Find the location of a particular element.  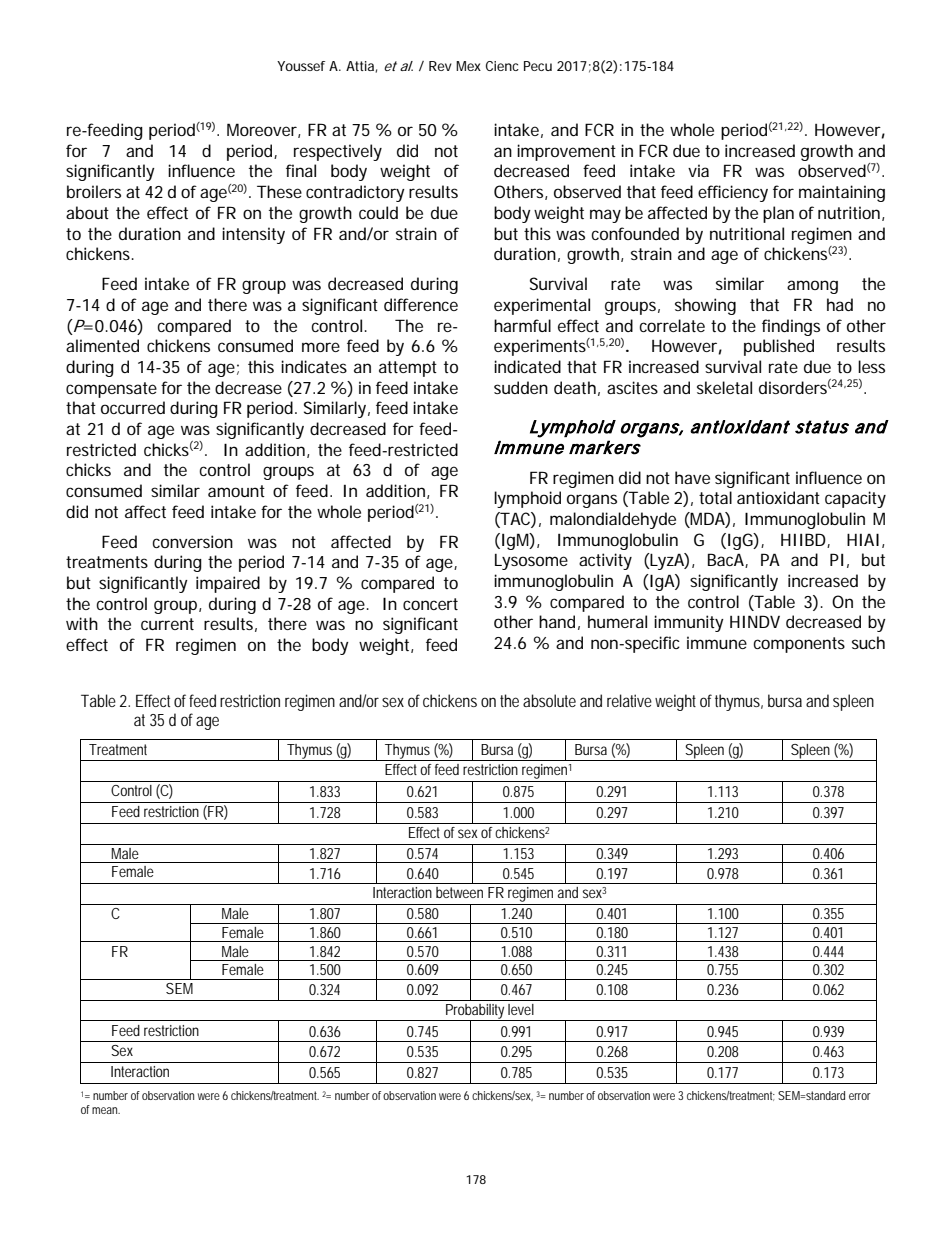

current is located at coordinates (167, 624).
